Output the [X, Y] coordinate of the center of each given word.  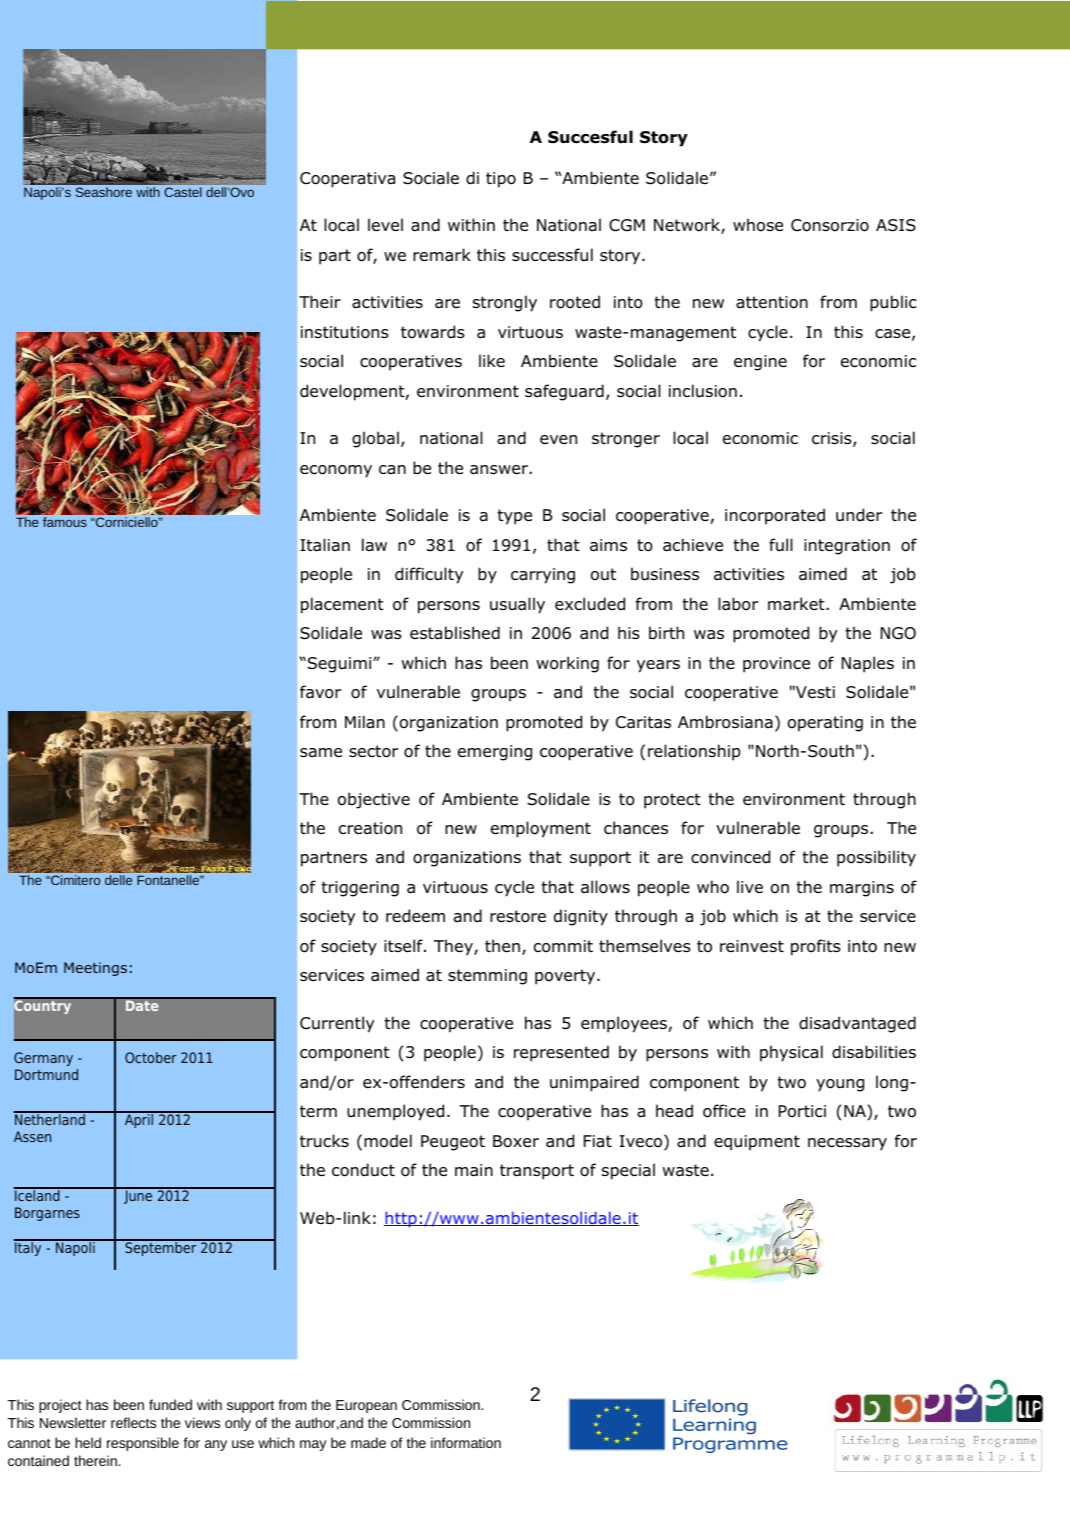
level [385, 224]
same [321, 753]
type [514, 517]
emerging [495, 753]
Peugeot [453, 1143]
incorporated [775, 516]
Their [320, 301]
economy [336, 471]
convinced [730, 857]
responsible [143, 1444]
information [466, 1442]
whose [758, 225]
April [139, 1120]
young [840, 1085]
